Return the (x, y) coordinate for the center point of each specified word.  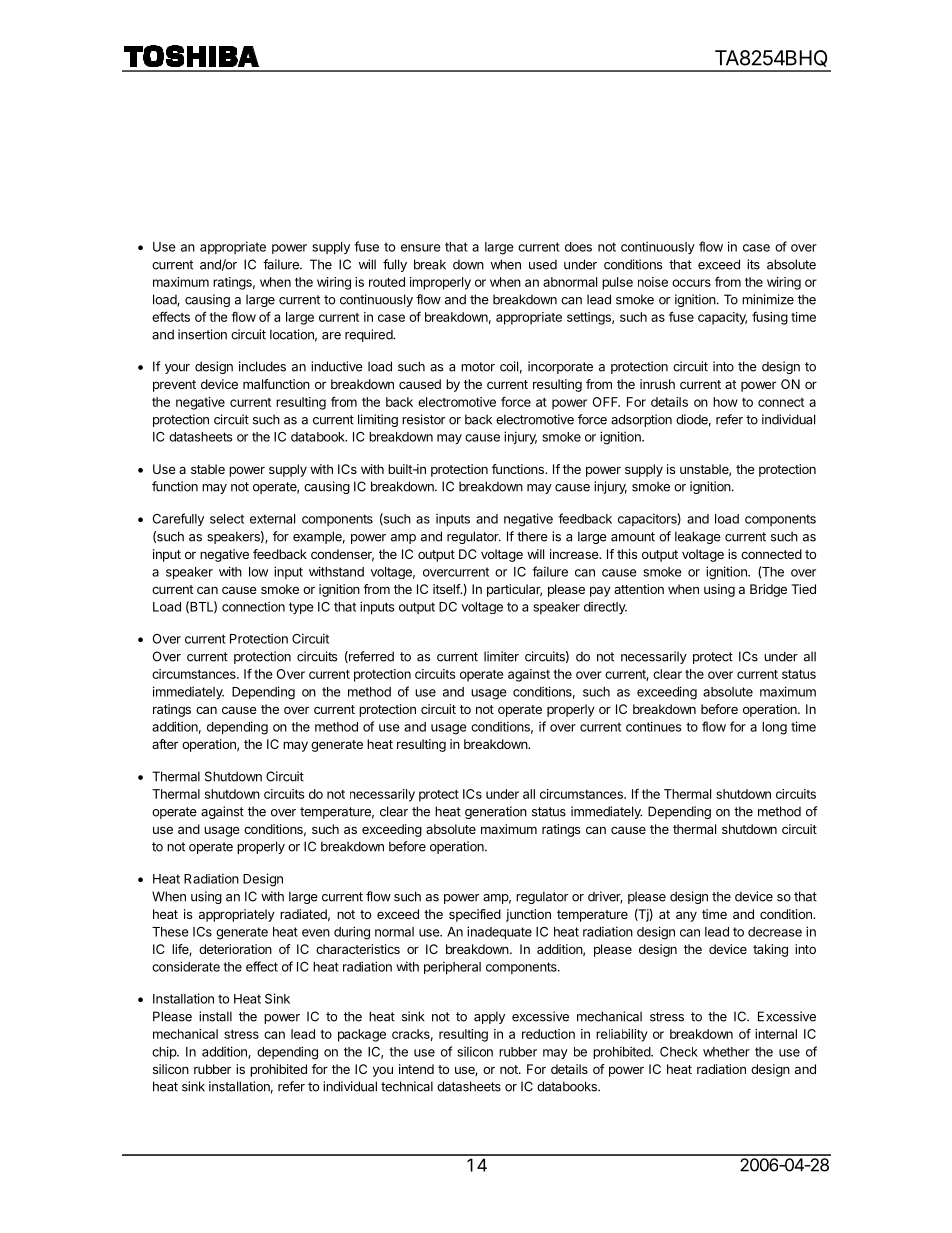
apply (489, 1017)
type (301, 608)
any (686, 916)
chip (165, 1052)
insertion (202, 334)
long (774, 728)
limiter (501, 656)
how (725, 402)
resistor (423, 419)
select (227, 519)
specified (475, 915)
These (170, 932)
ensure (421, 248)
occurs (691, 283)
